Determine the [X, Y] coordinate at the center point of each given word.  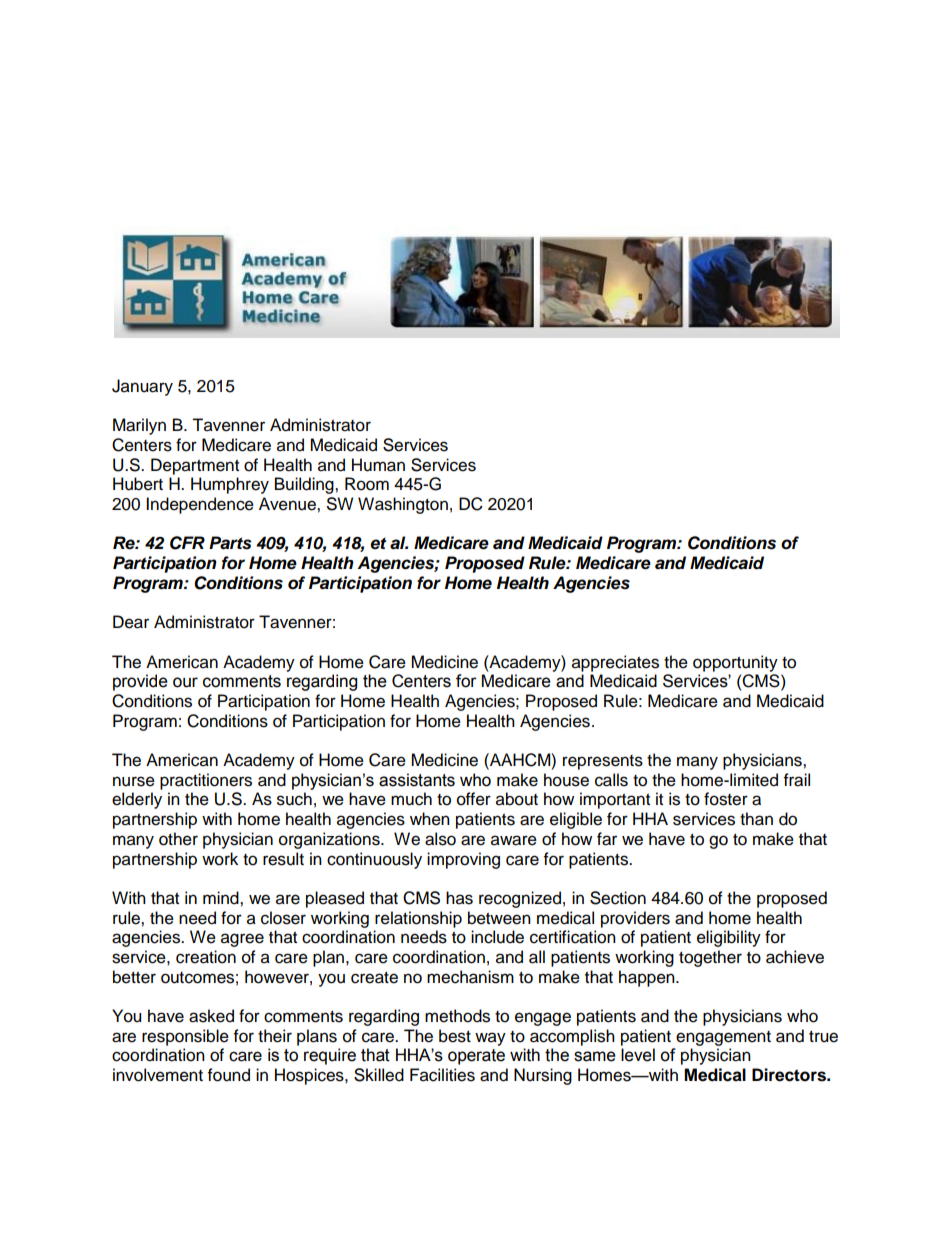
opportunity [735, 663]
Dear [131, 622]
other [178, 839]
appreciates [615, 663]
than [756, 819]
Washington [403, 505]
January [142, 387]
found [229, 1075]
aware [514, 840]
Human [378, 465]
